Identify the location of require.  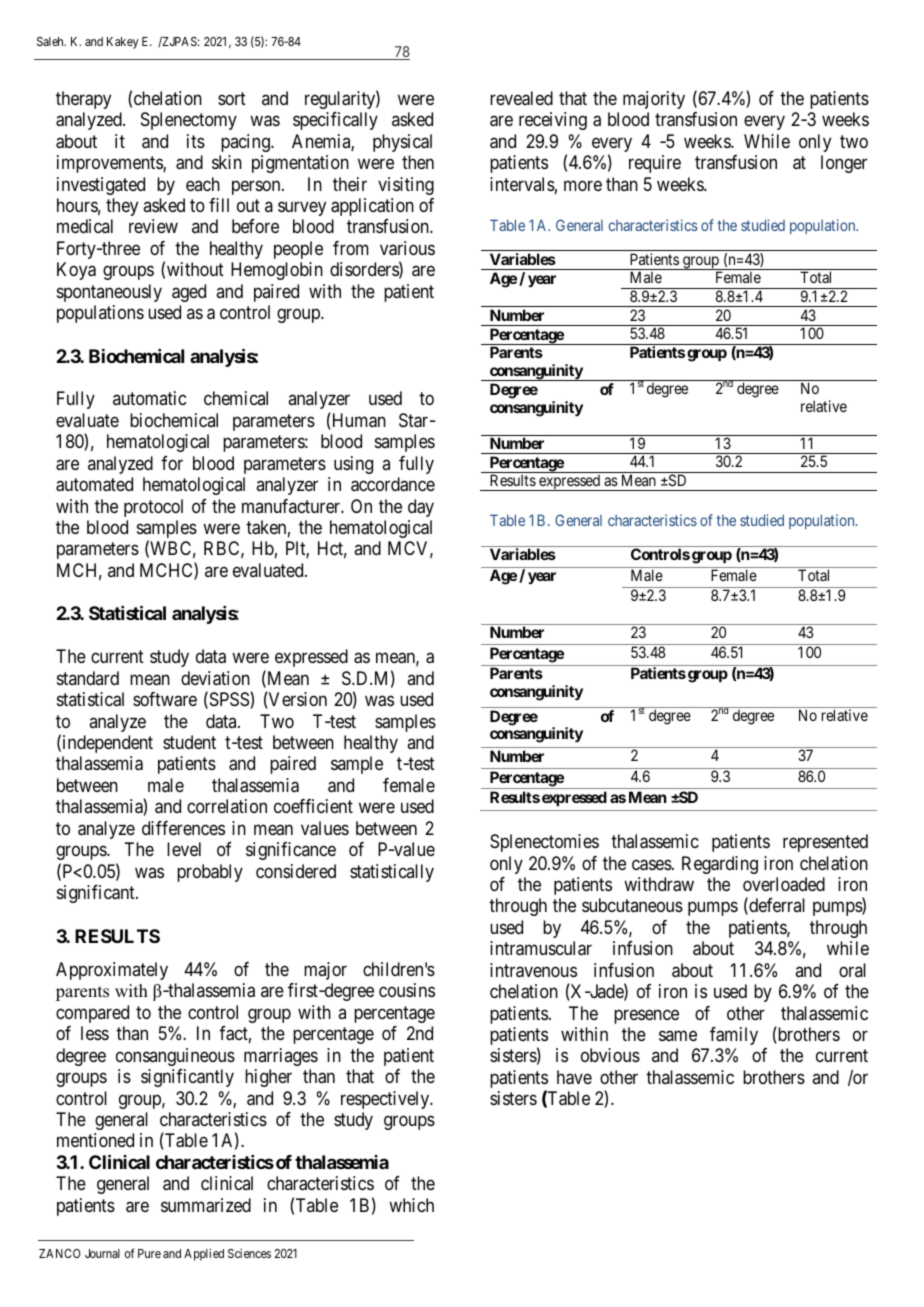
(655, 164).
